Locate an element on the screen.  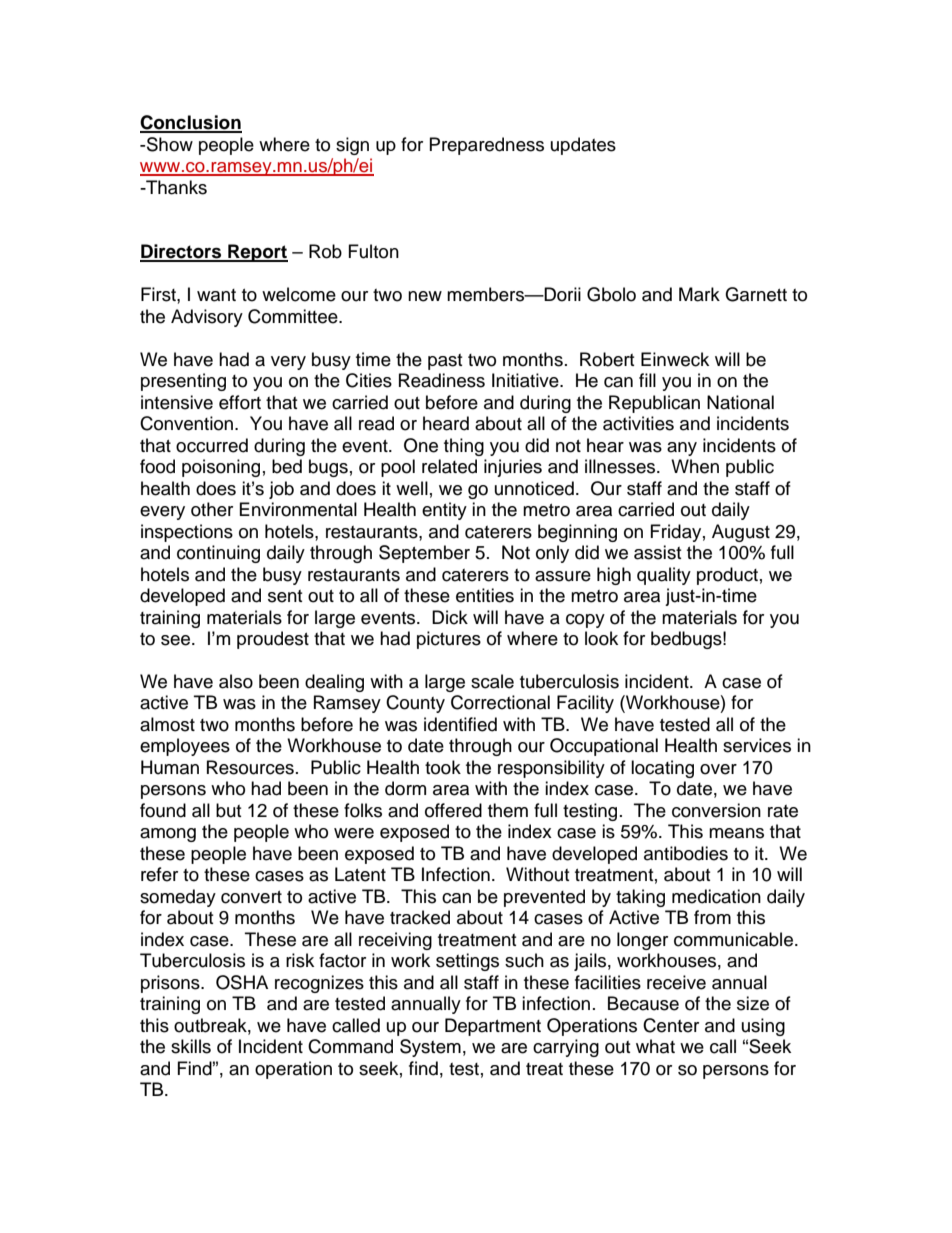
continuing is located at coordinates (218, 554).
